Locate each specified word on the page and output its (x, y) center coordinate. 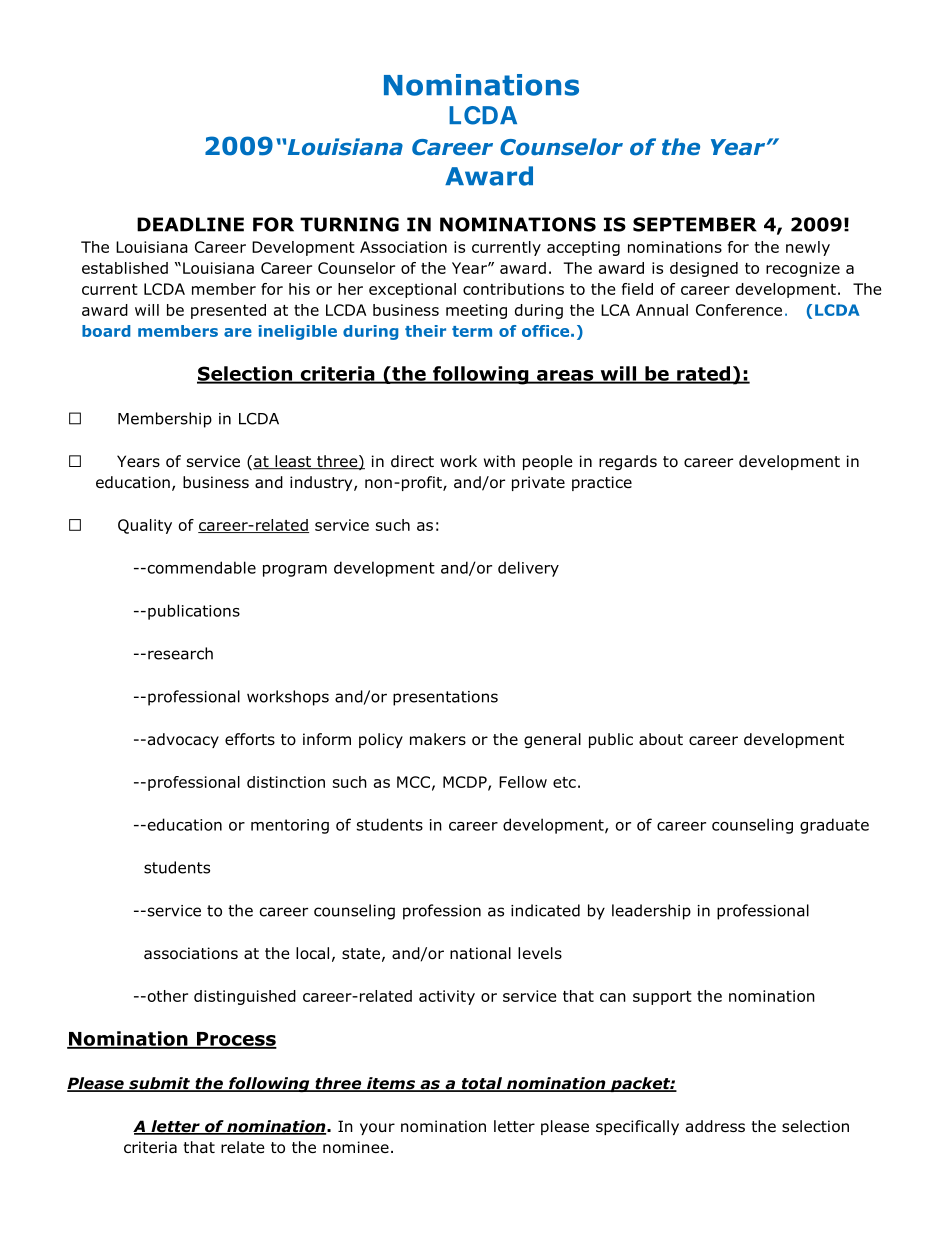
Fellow (523, 782)
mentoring (290, 826)
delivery (528, 569)
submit (159, 1084)
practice (602, 483)
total (481, 1084)
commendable (200, 567)
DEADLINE (190, 224)
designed (704, 269)
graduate (834, 826)
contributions (513, 289)
